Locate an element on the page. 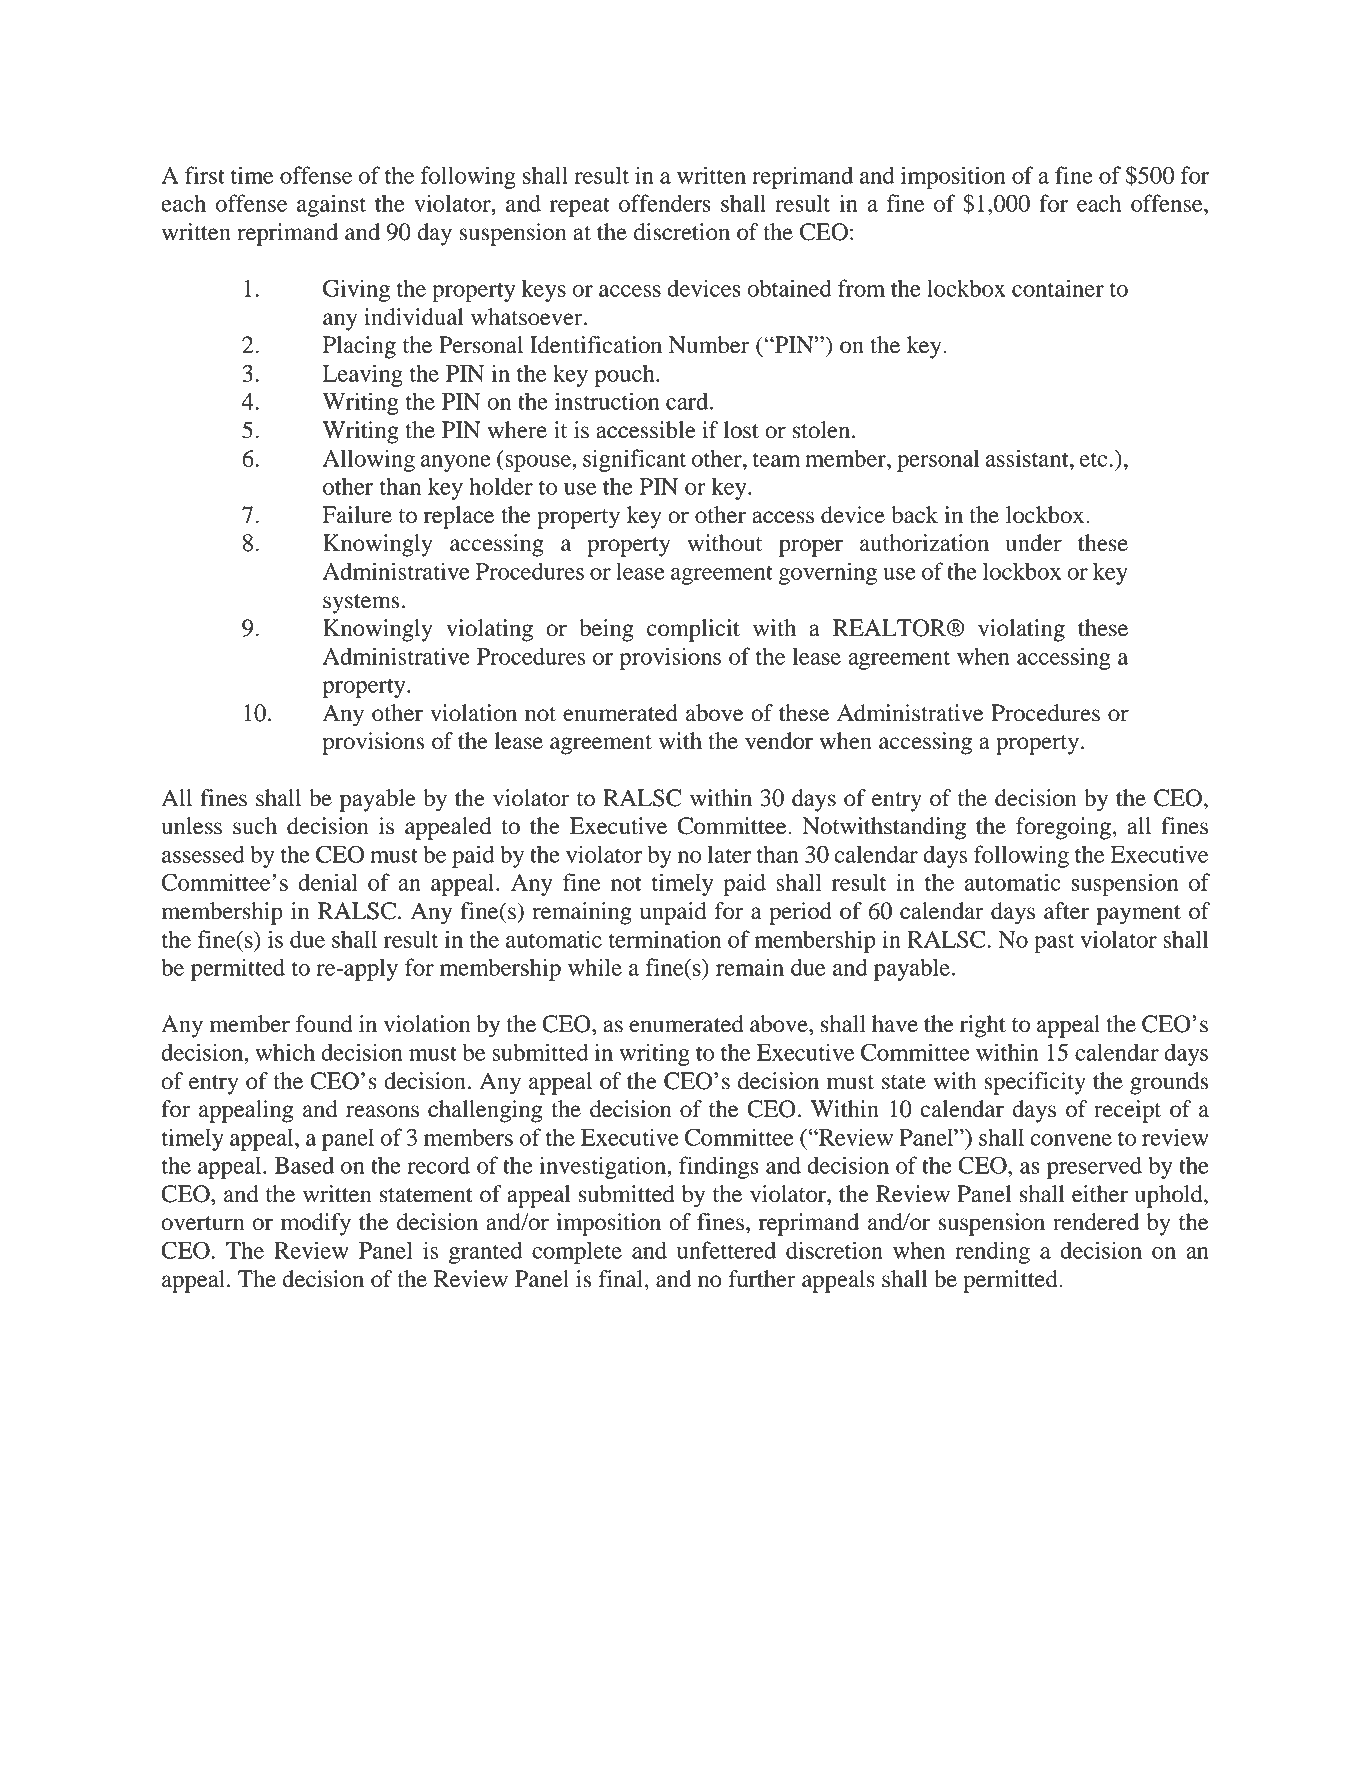 The image size is (1370, 1772). container is located at coordinates (1058, 288).
